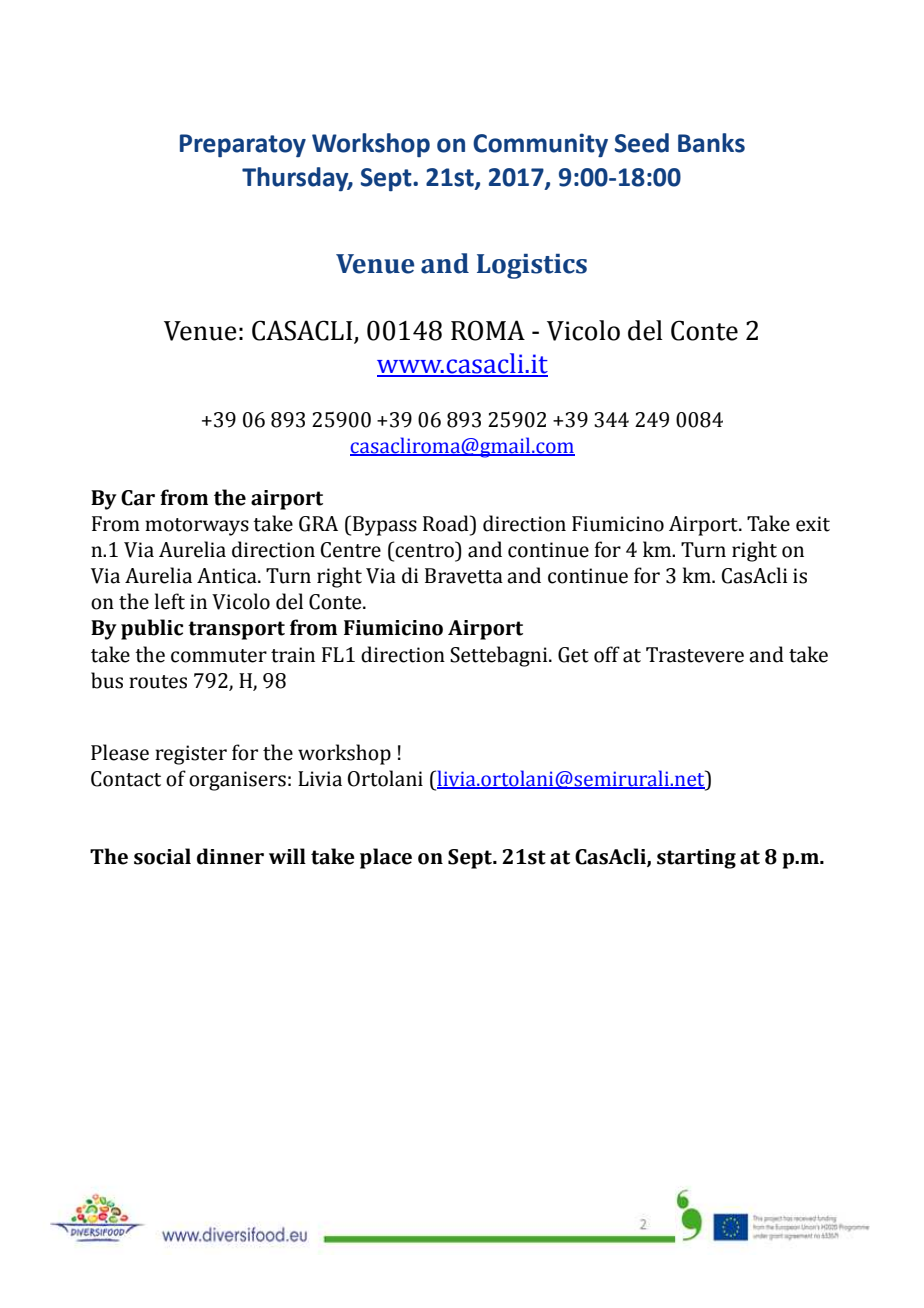  Describe the element at coordinates (447, 523) in the screenshot. I see `Road` at that location.
